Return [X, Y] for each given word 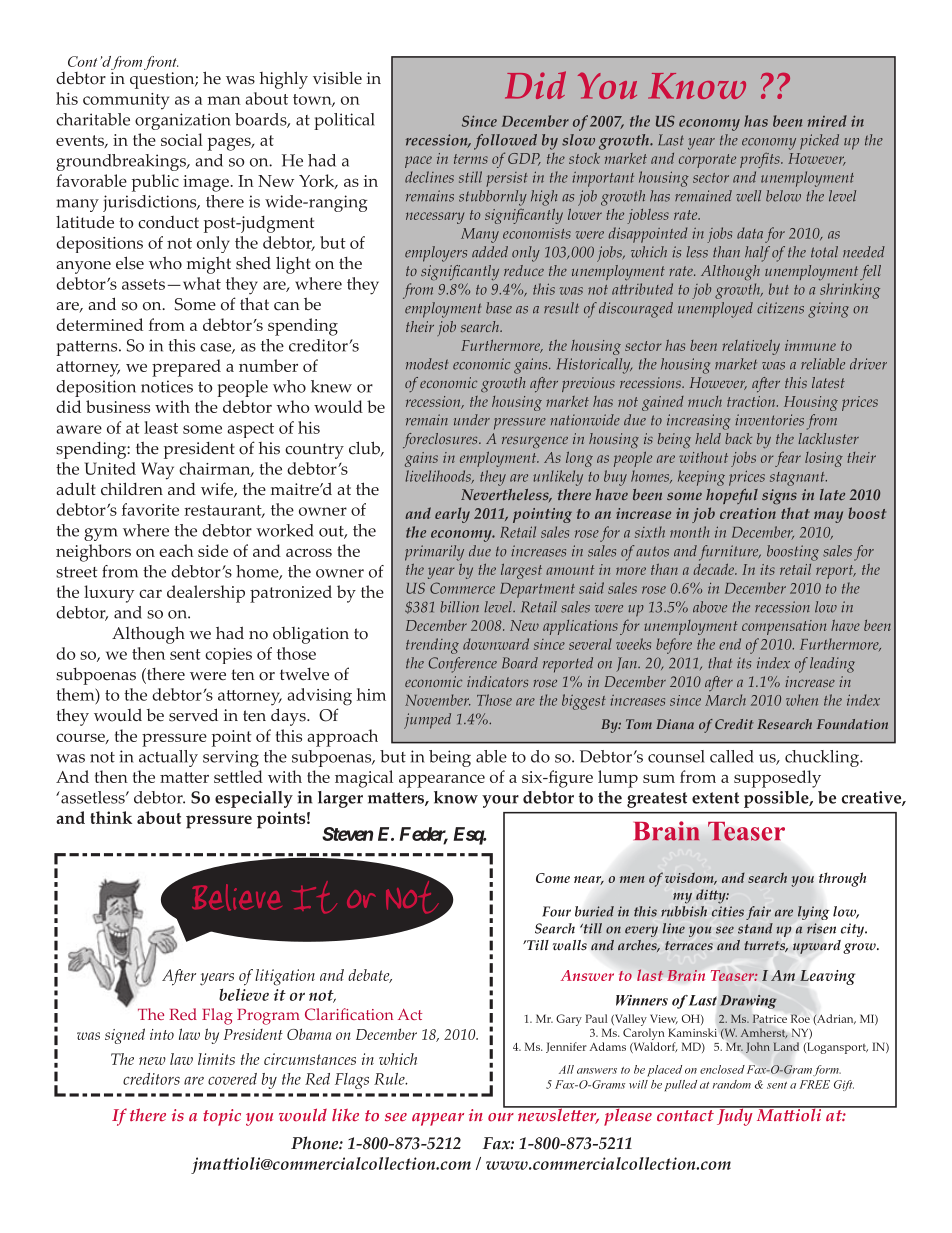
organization [183, 121]
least [161, 427]
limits [216, 1059]
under [472, 420]
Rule [390, 1079]
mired [827, 121]
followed [505, 142]
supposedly [777, 779]
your [500, 801]
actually [168, 758]
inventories [769, 420]
